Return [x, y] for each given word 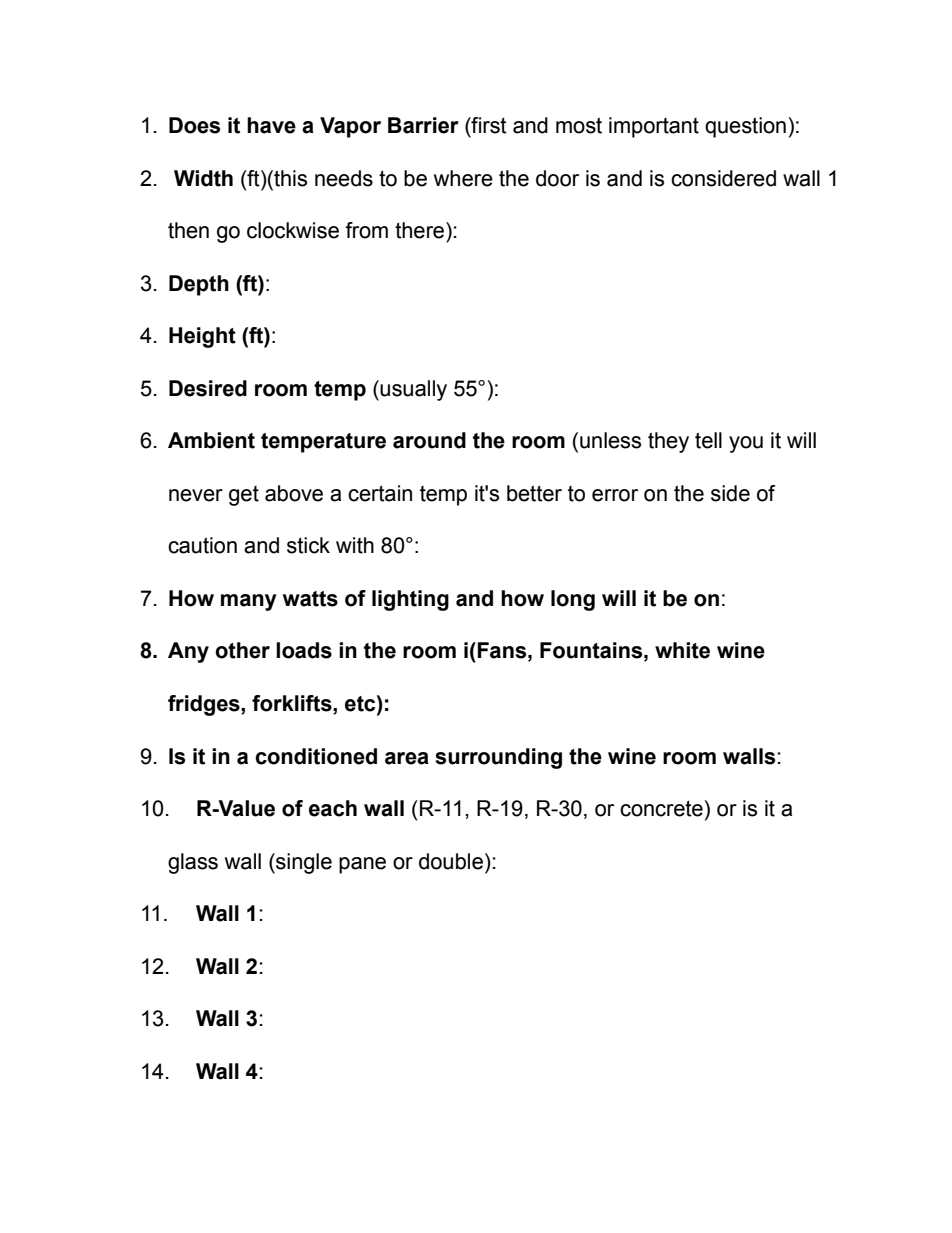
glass [193, 863]
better [534, 493]
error [615, 495]
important [654, 127]
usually [413, 390]
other [242, 650]
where [463, 178]
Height [202, 337]
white [682, 650]
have [271, 125]
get [244, 496]
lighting [410, 600]
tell [708, 440]
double [451, 861]
